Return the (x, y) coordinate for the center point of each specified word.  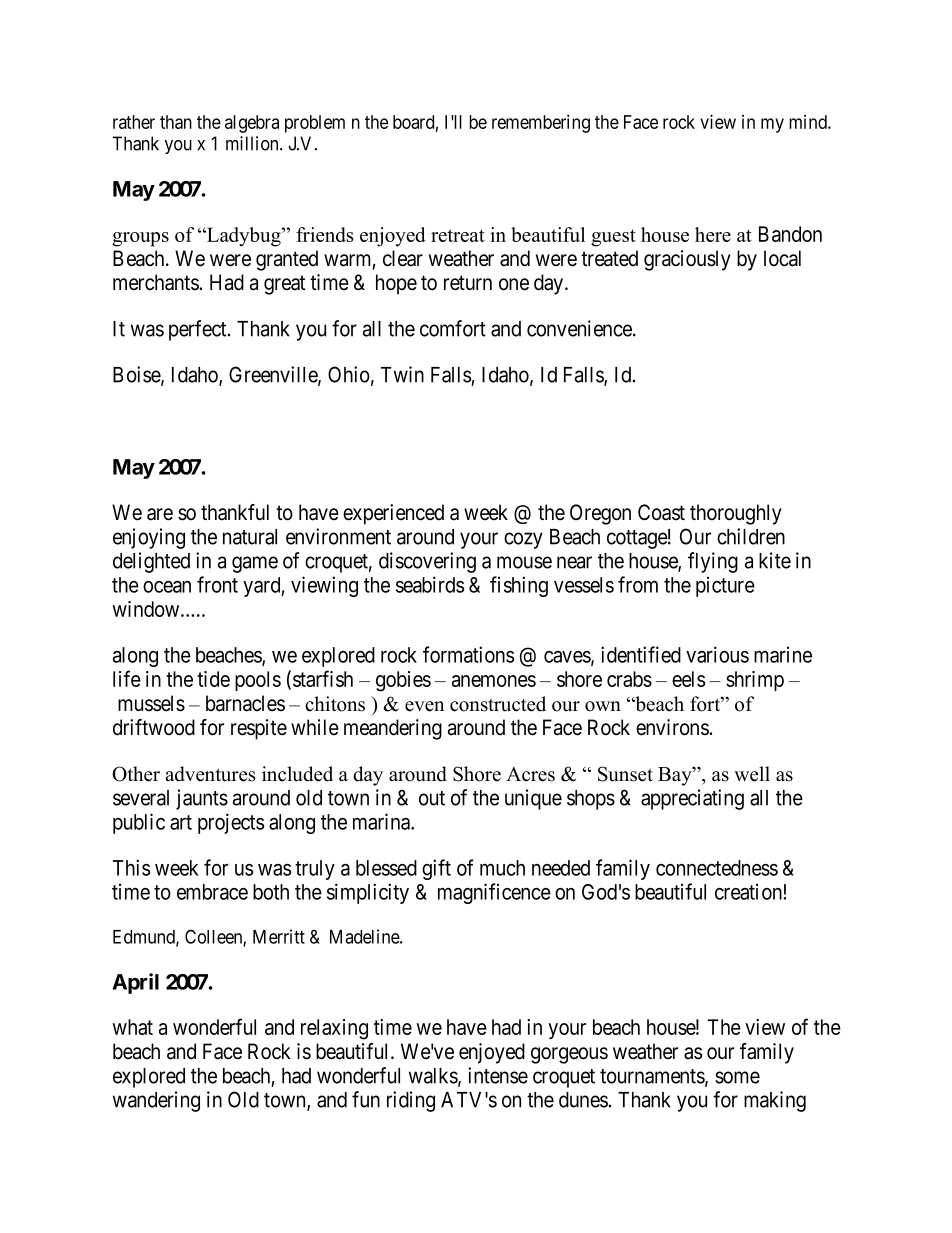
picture (725, 586)
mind (809, 122)
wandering (156, 1101)
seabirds (430, 584)
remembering (541, 123)
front (217, 584)
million (253, 143)
